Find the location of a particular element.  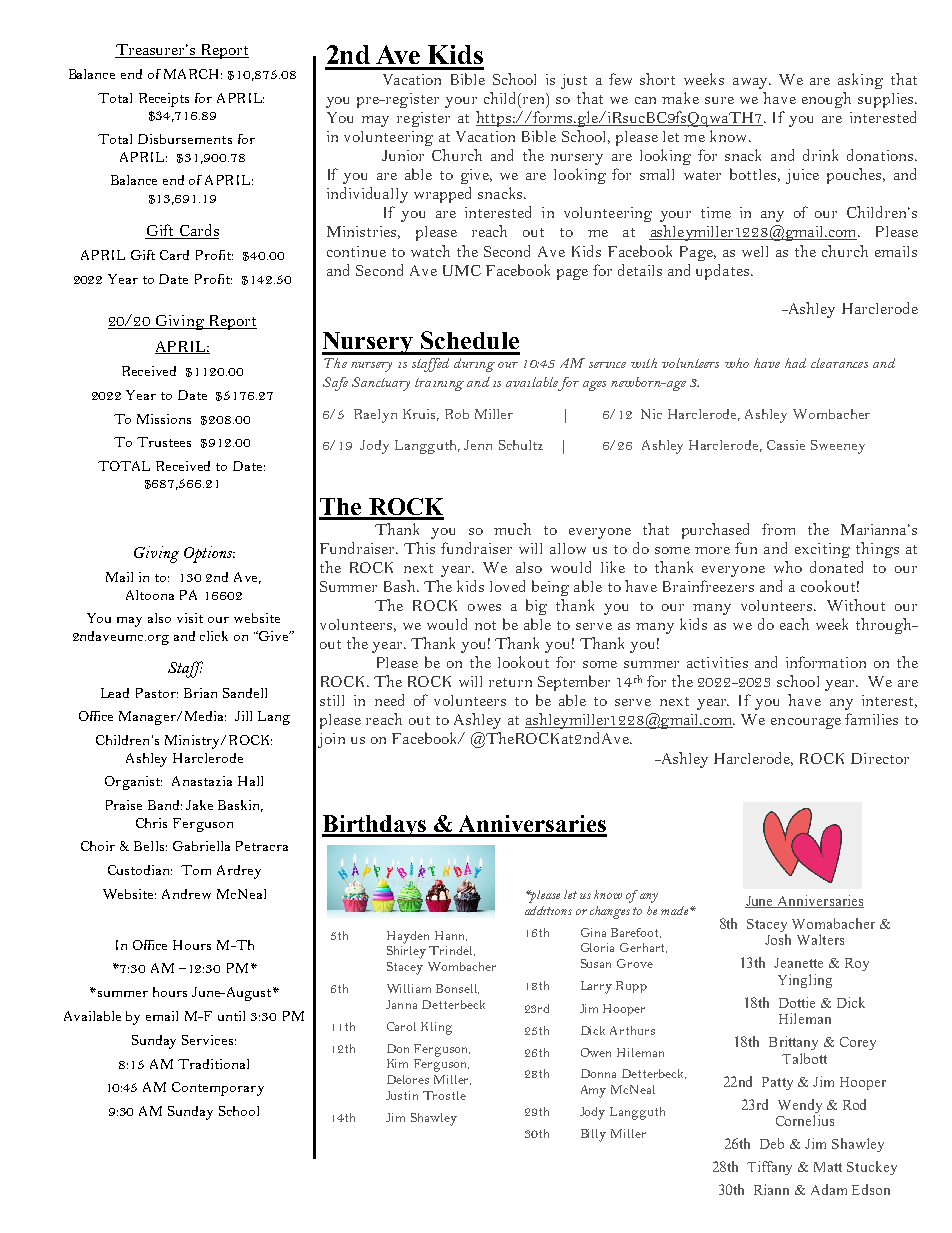

Contemporary is located at coordinates (218, 1089).
